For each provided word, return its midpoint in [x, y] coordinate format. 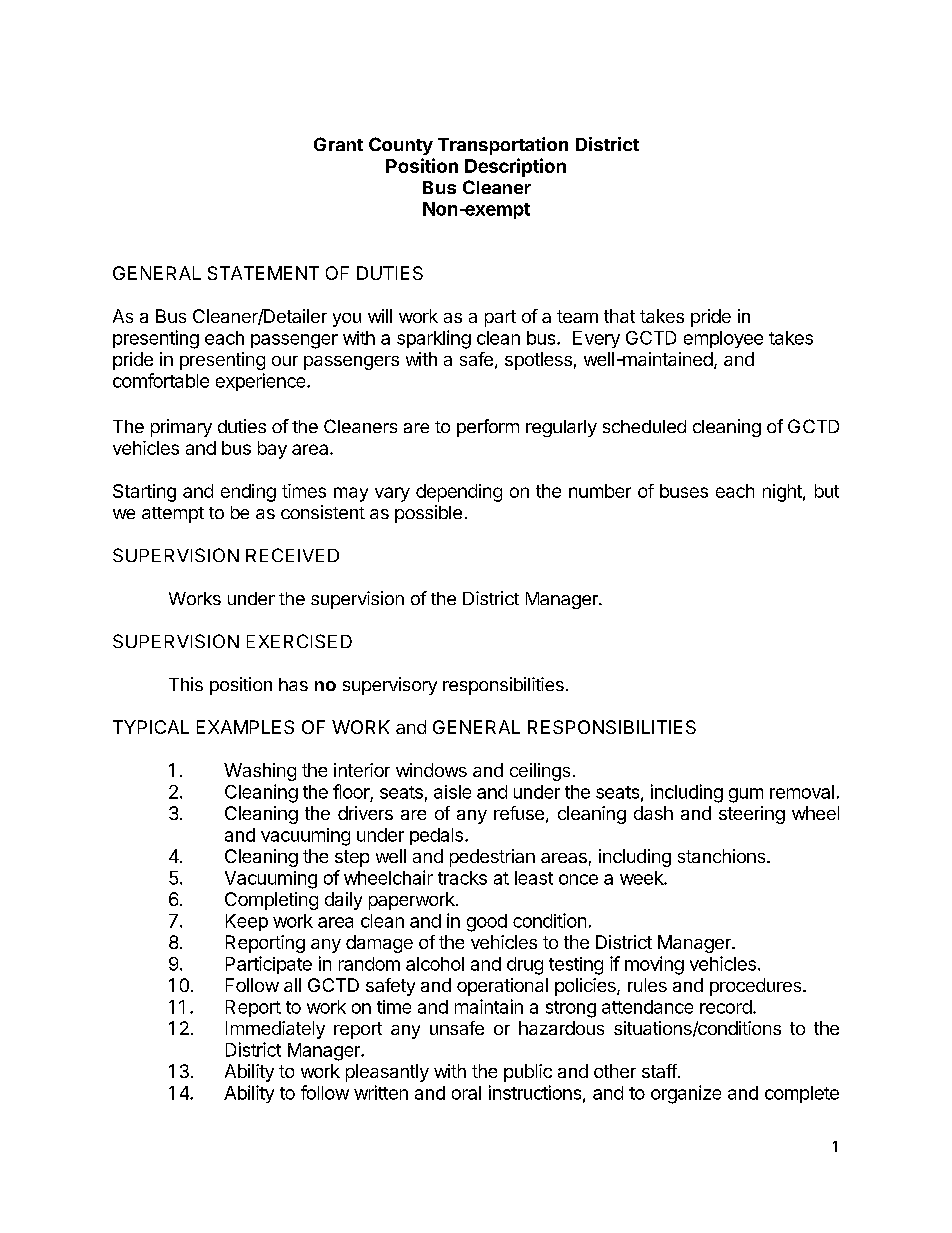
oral [466, 1093]
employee [723, 339]
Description [515, 167]
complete [802, 1094]
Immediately [275, 1030]
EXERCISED [299, 641]
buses [684, 491]
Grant [338, 144]
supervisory [390, 686]
